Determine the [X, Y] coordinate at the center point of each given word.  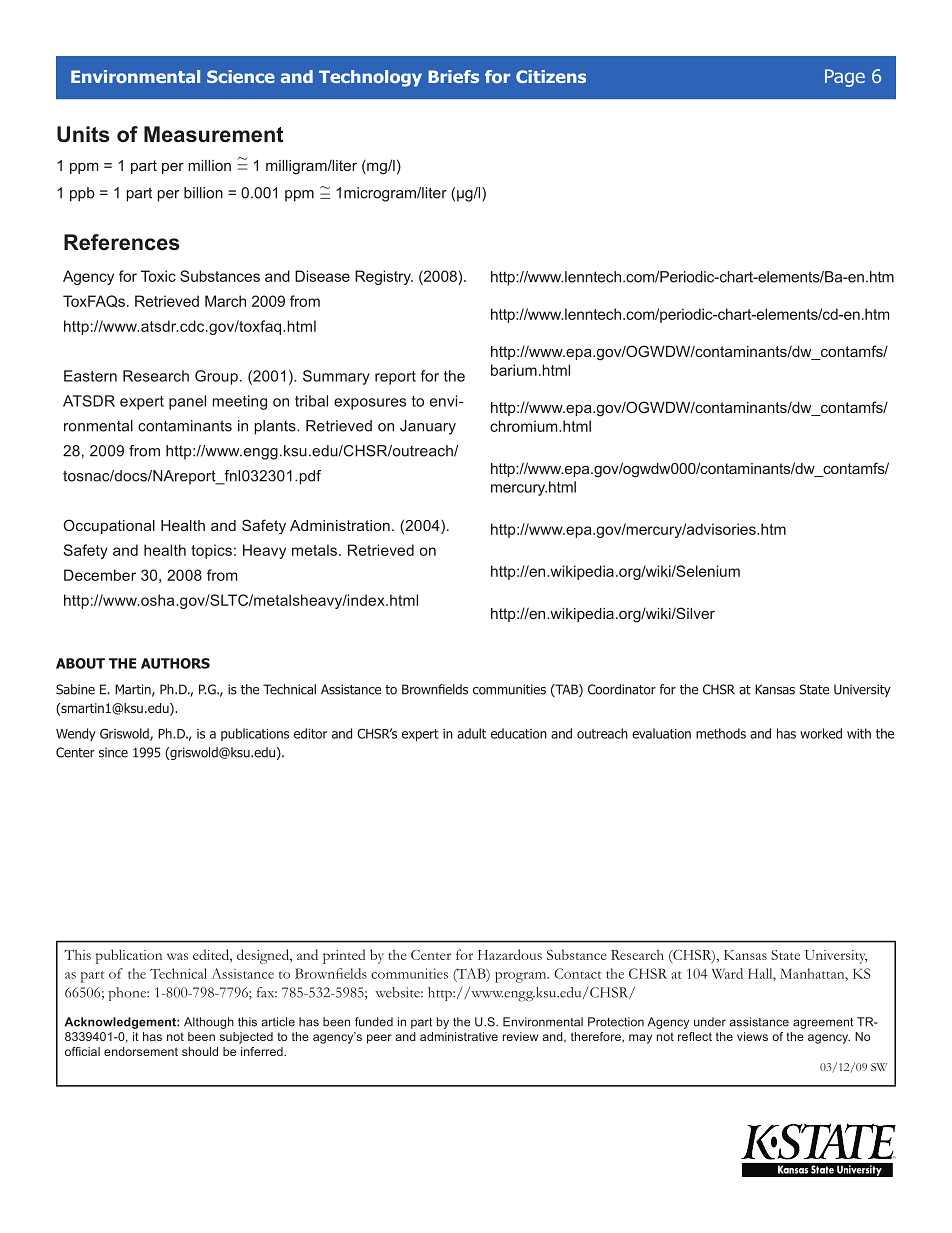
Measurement [213, 134]
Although [209, 1023]
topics [211, 551]
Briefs [453, 76]
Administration [340, 525]
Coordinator [622, 689]
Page [845, 78]
